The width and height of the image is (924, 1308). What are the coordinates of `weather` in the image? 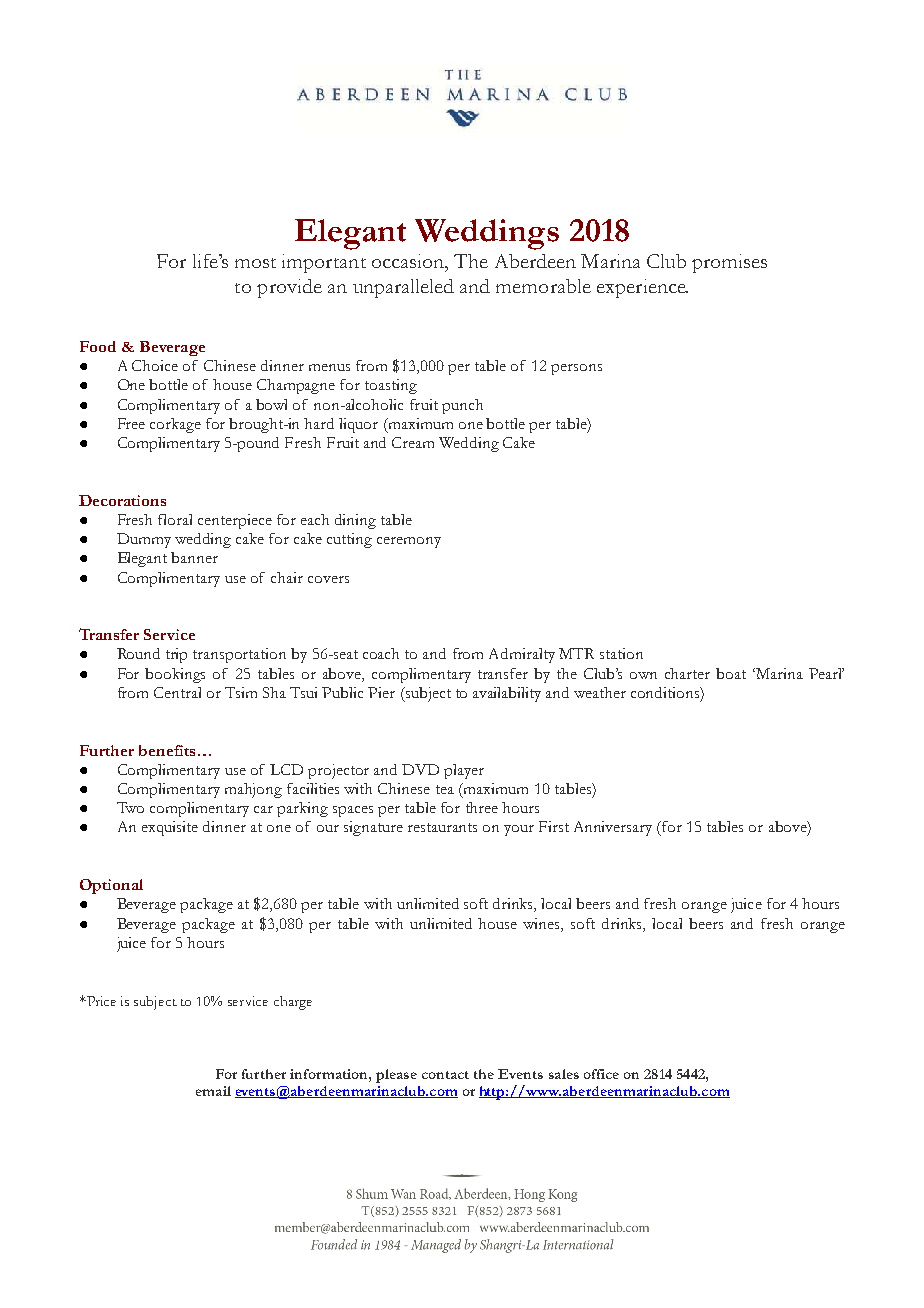 It's located at (600, 692).
